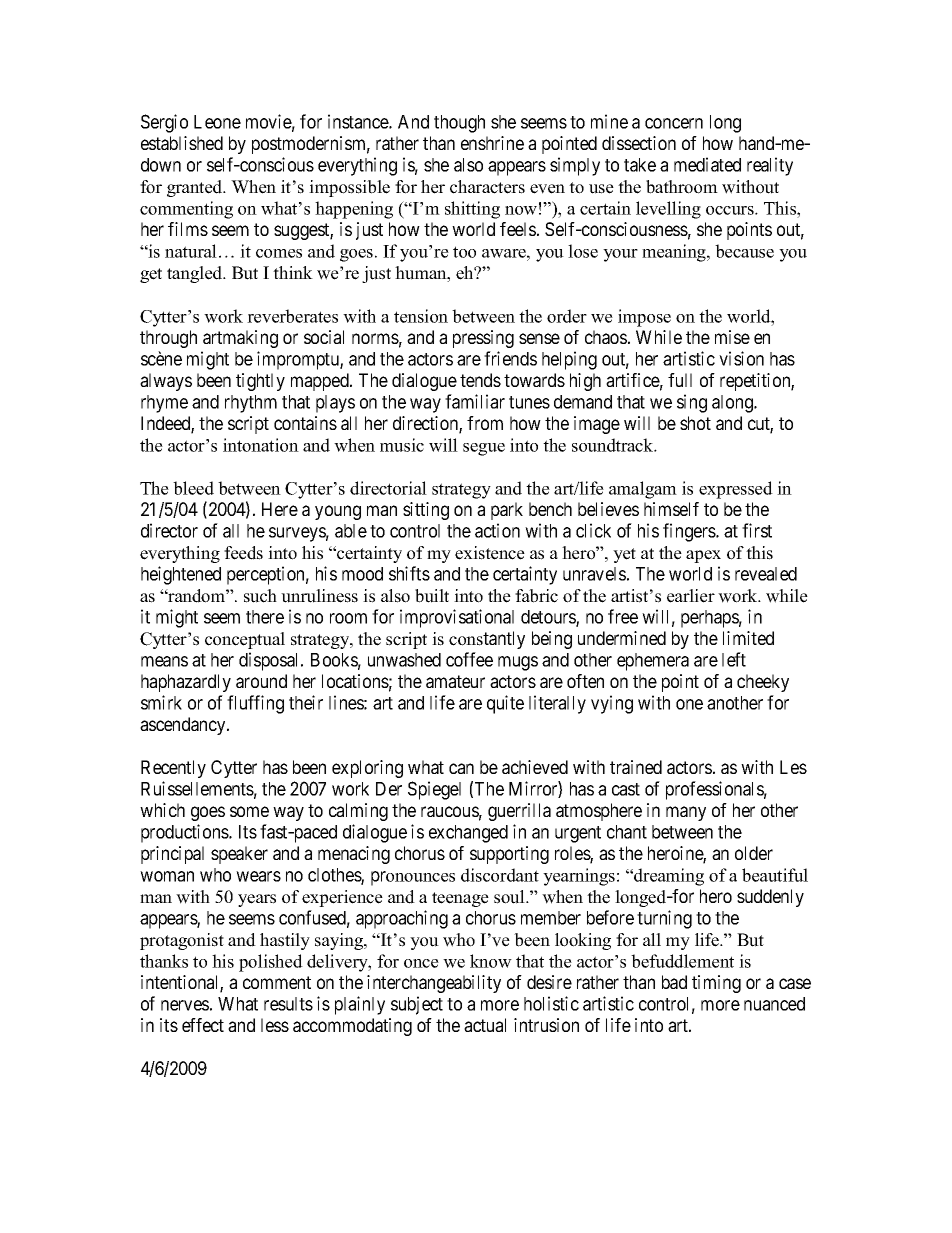  What do you see at coordinates (260, 382) in the image?
I see `tightly` at bounding box center [260, 382].
